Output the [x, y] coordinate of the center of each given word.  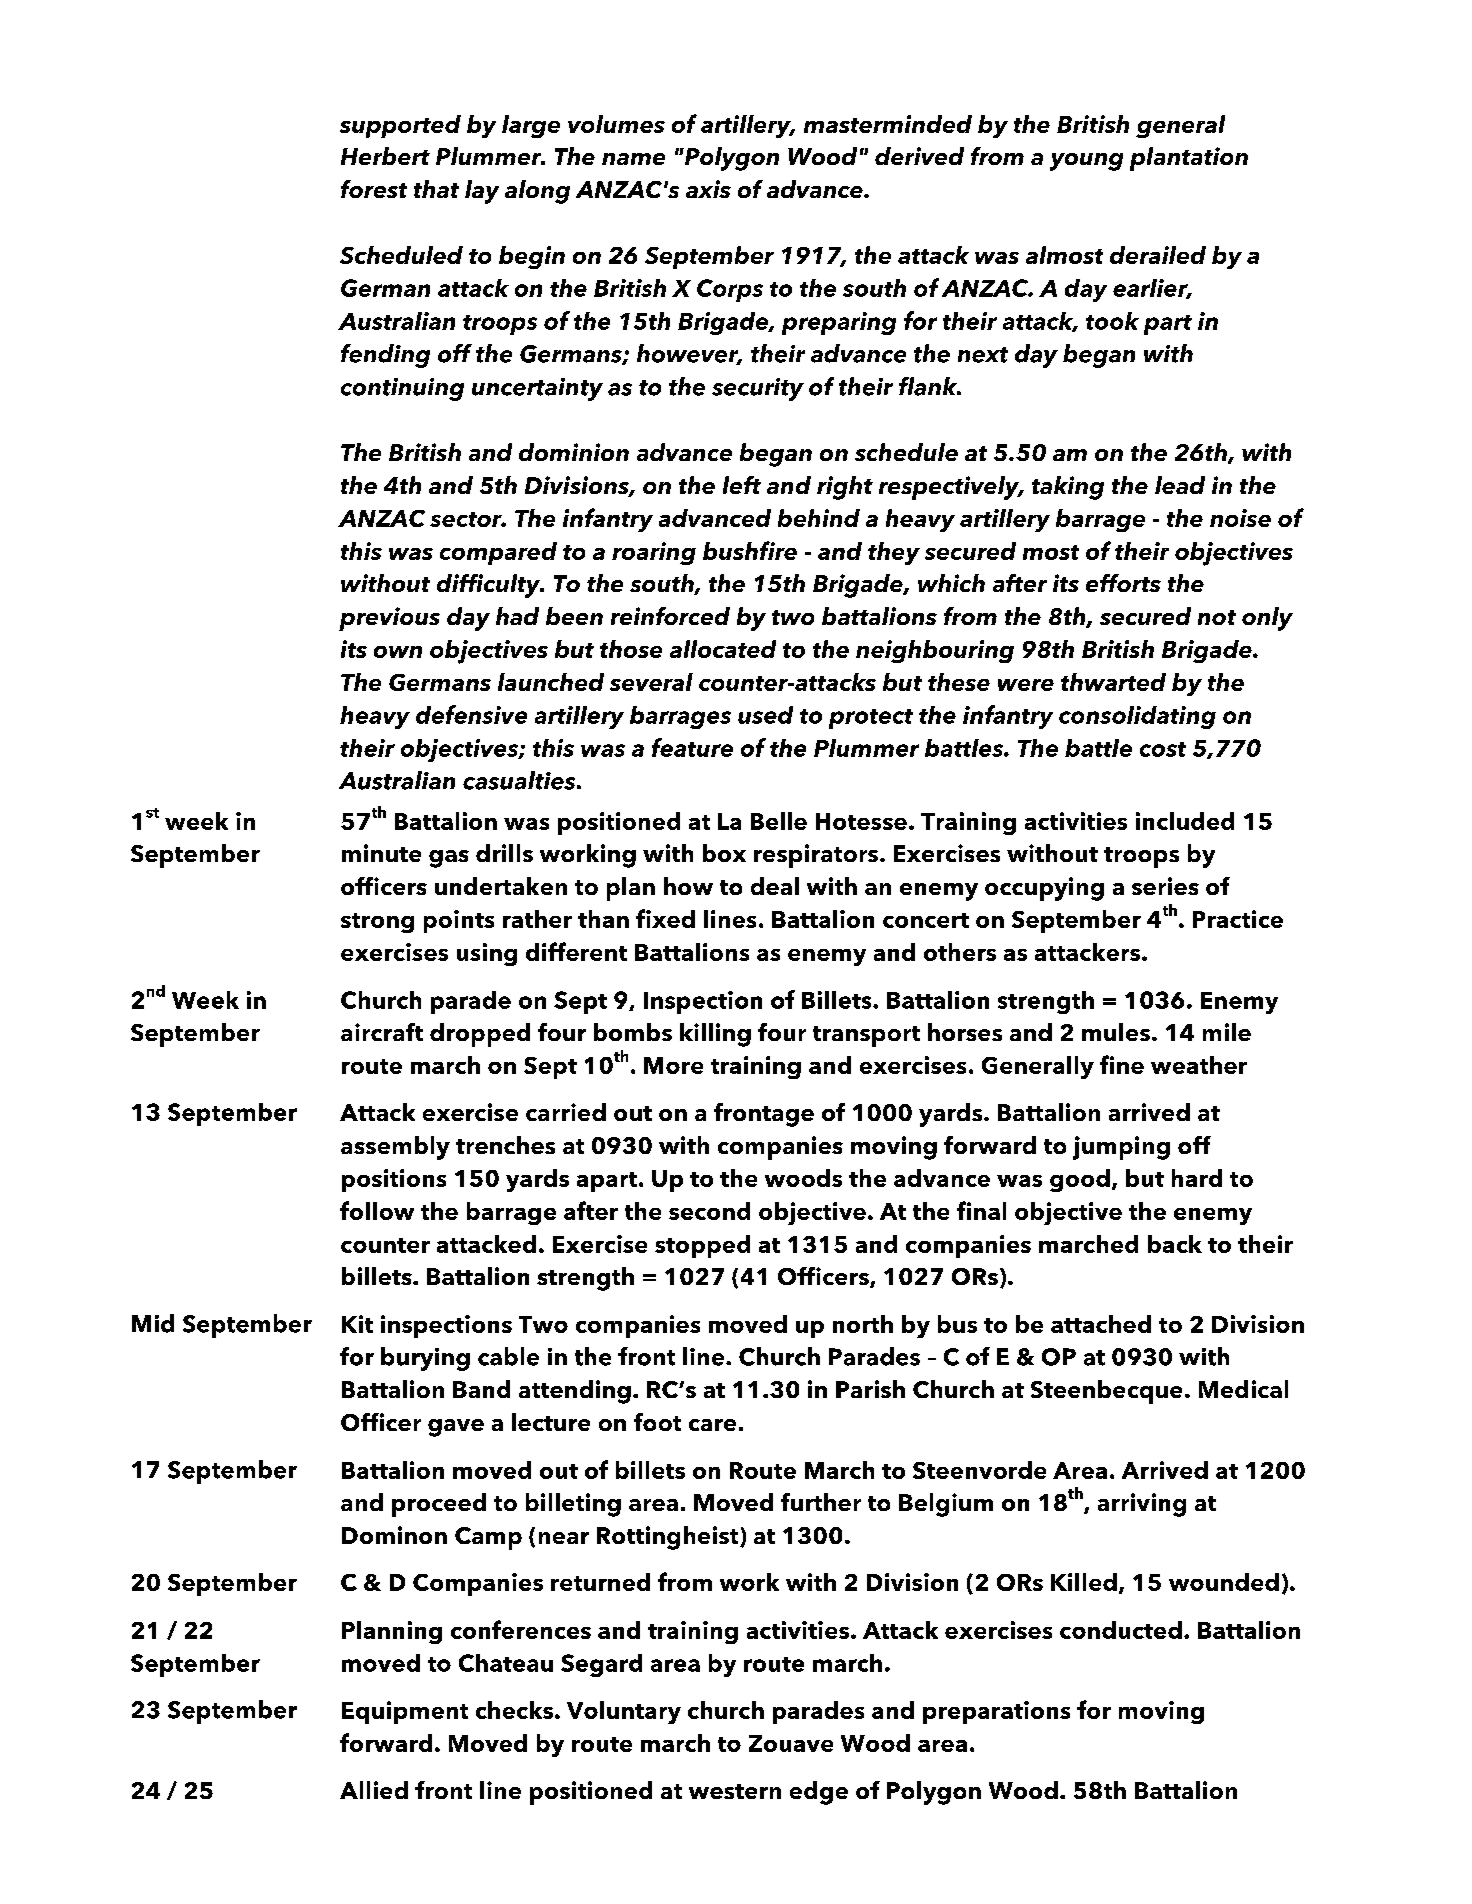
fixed [665, 918]
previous [389, 619]
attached [1101, 1324]
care [712, 1425]
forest [374, 189]
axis [708, 189]
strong [377, 923]
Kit [357, 1324]
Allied [374, 1790]
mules [1116, 1032]
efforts [1123, 583]
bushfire [750, 550]
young [1086, 162]
